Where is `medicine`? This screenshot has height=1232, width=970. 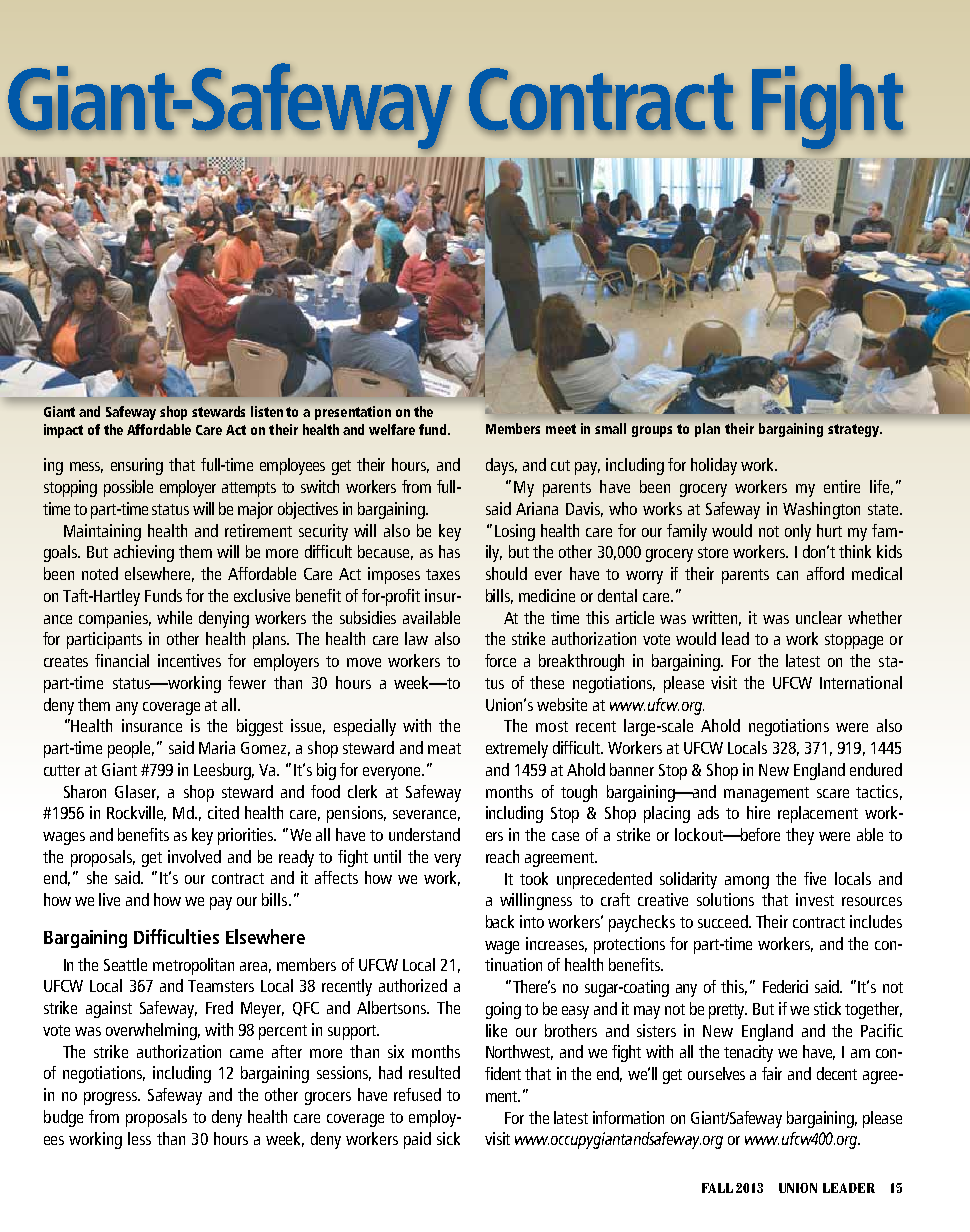
medicine is located at coordinates (547, 595).
